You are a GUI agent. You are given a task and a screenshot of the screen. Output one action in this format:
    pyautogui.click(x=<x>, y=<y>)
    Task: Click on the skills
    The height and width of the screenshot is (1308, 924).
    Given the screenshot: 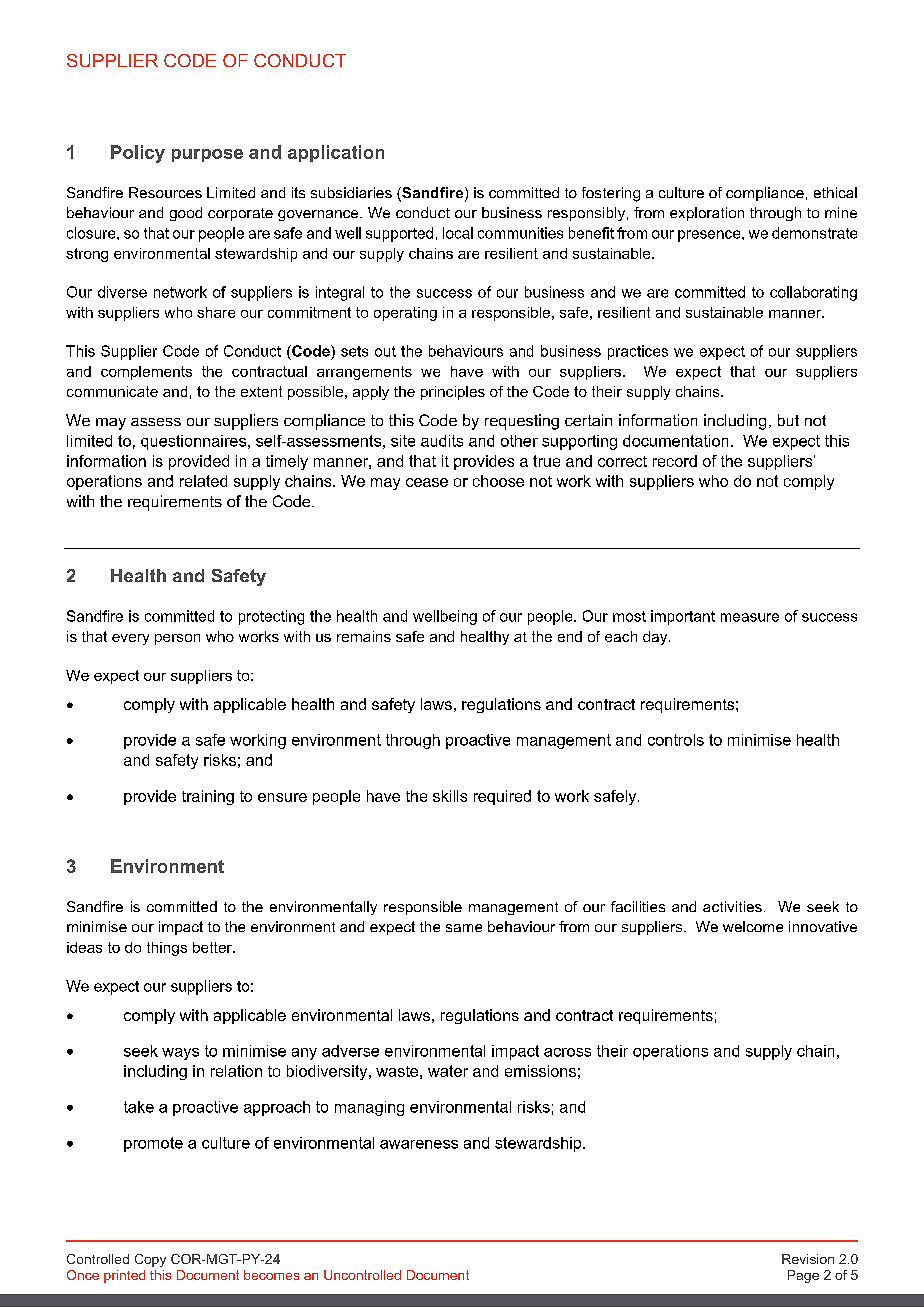 What is the action you would take?
    pyautogui.click(x=450, y=796)
